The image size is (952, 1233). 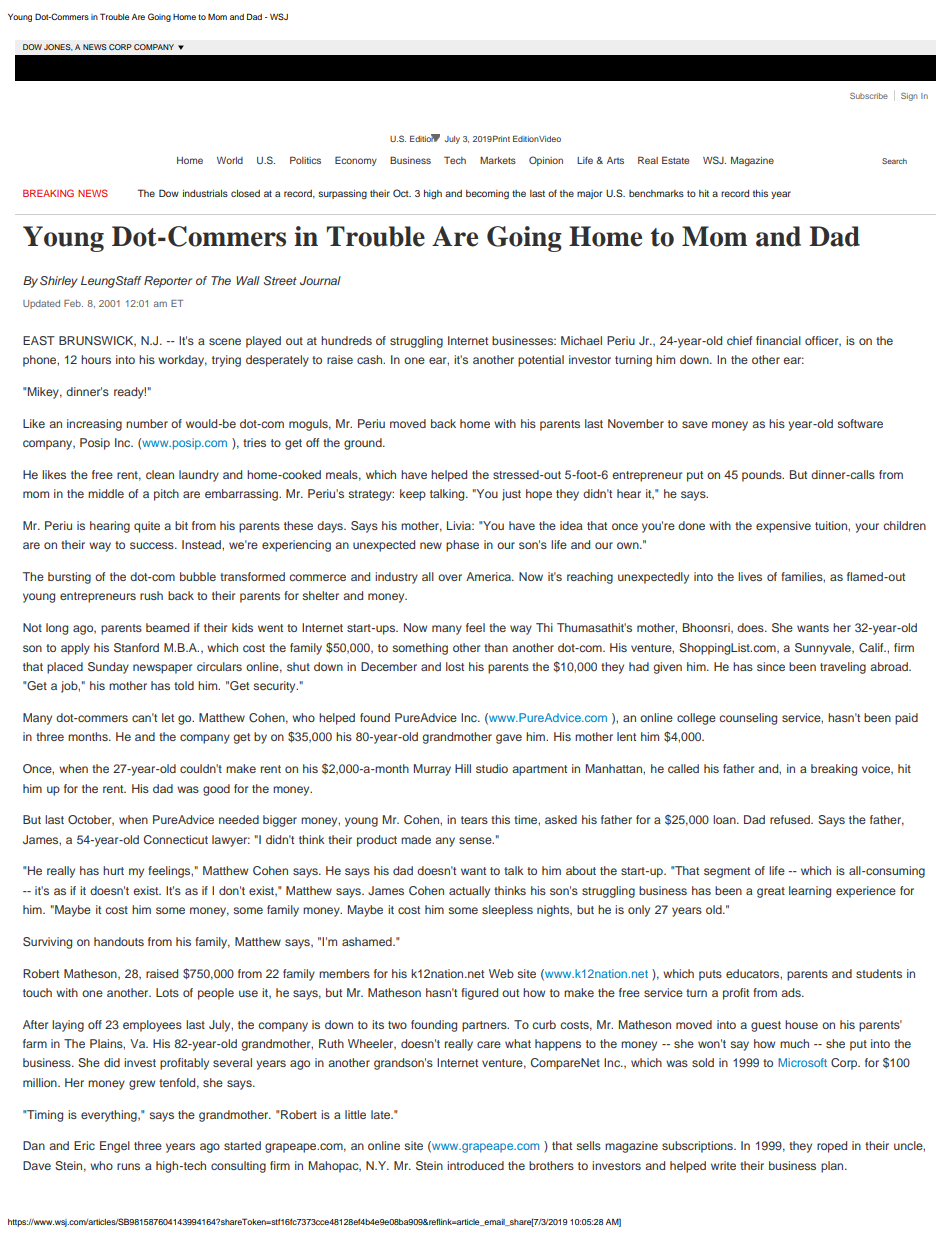 What do you see at coordinates (58, 47) in the image?
I see `JONES` at bounding box center [58, 47].
